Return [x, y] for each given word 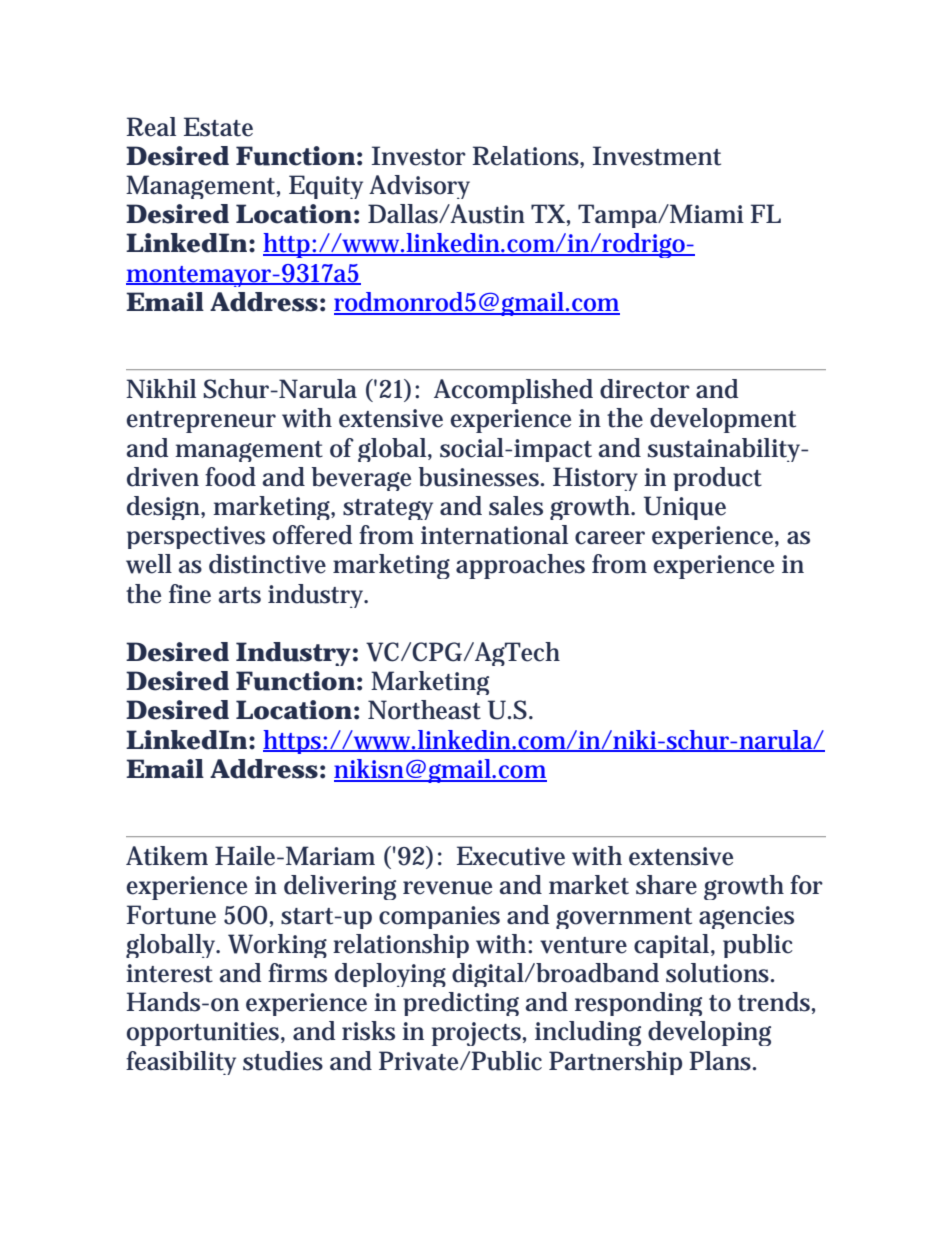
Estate [218, 127]
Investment [657, 156]
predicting [461, 1004]
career [610, 538]
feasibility [181, 1063]
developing [709, 1033]
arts [240, 595]
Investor [419, 156]
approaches [520, 566]
